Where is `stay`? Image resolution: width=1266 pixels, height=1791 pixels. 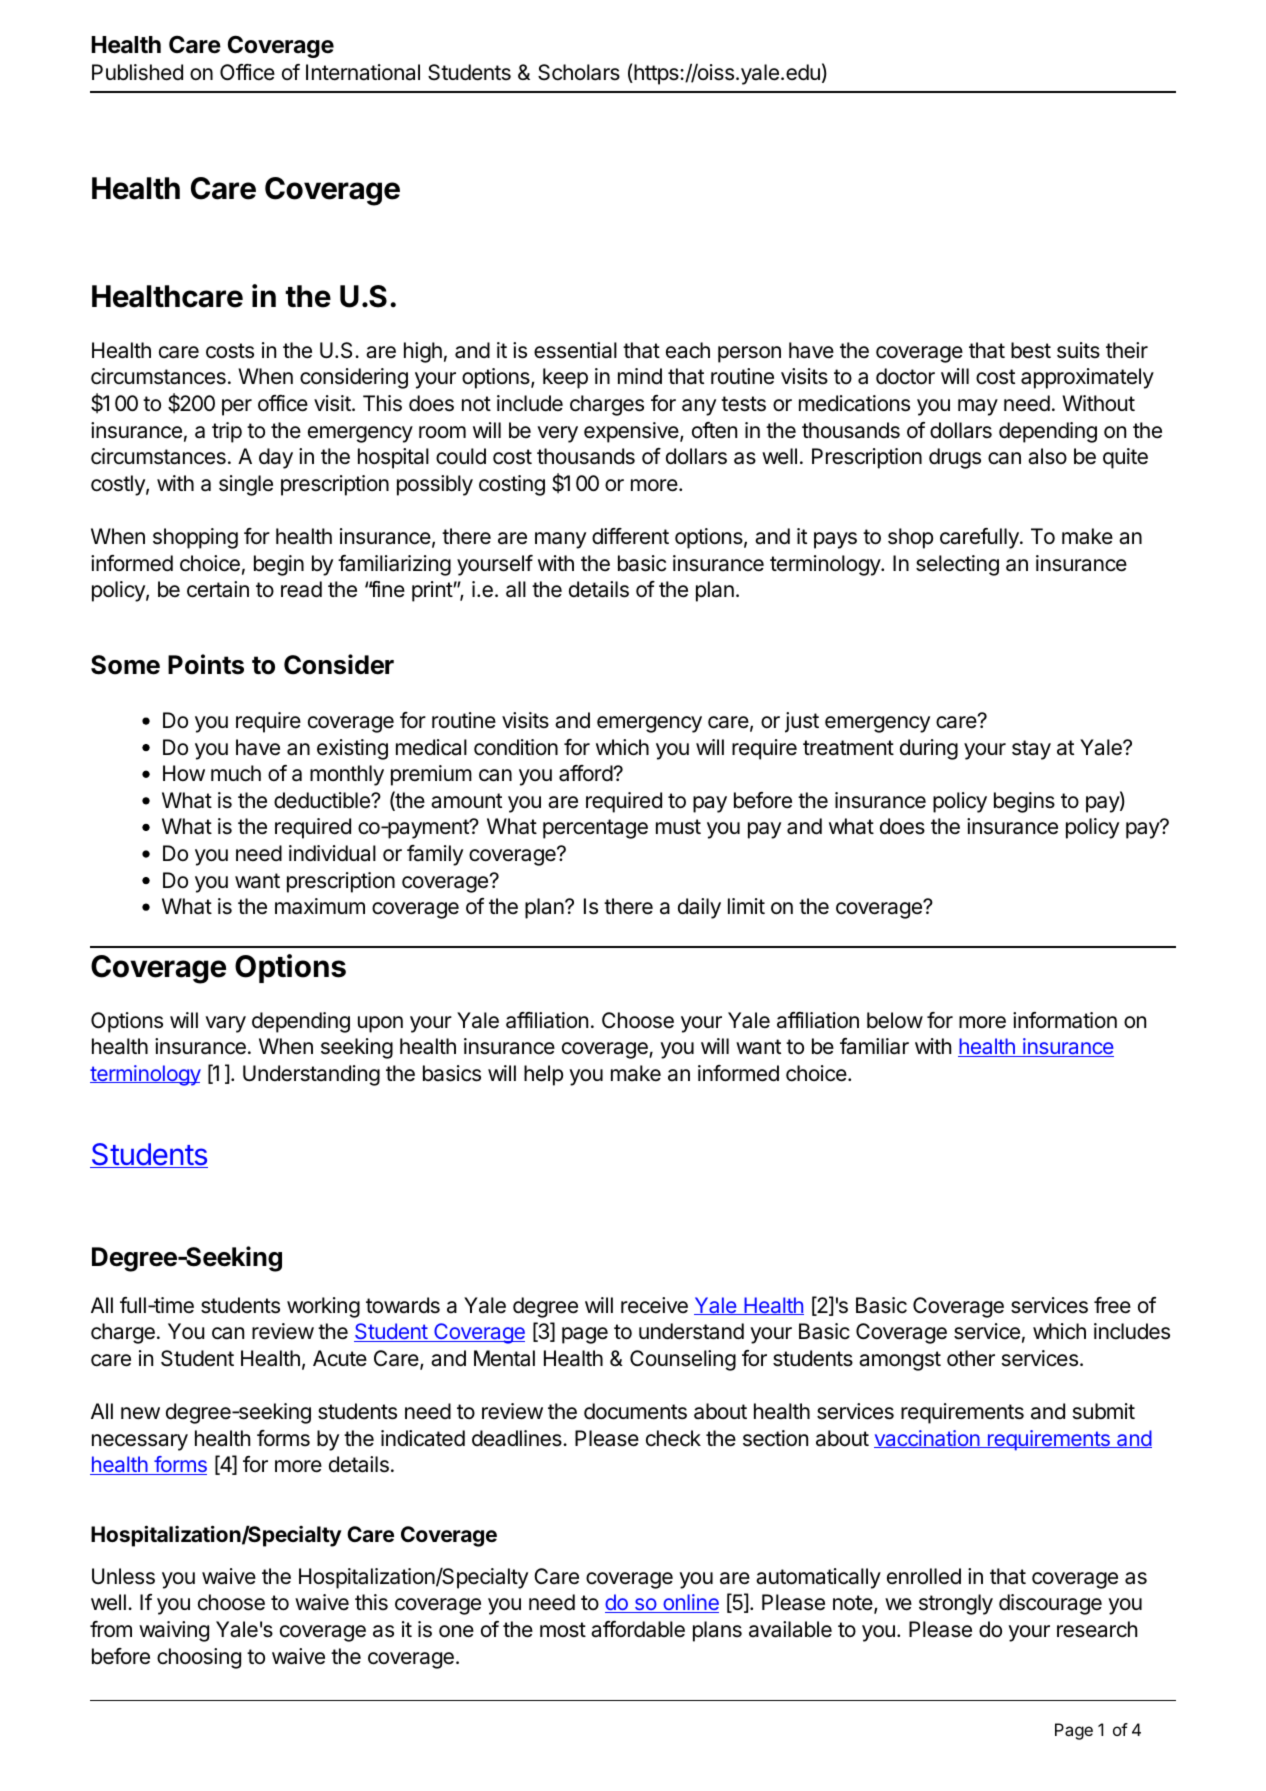 stay is located at coordinates (1031, 750).
